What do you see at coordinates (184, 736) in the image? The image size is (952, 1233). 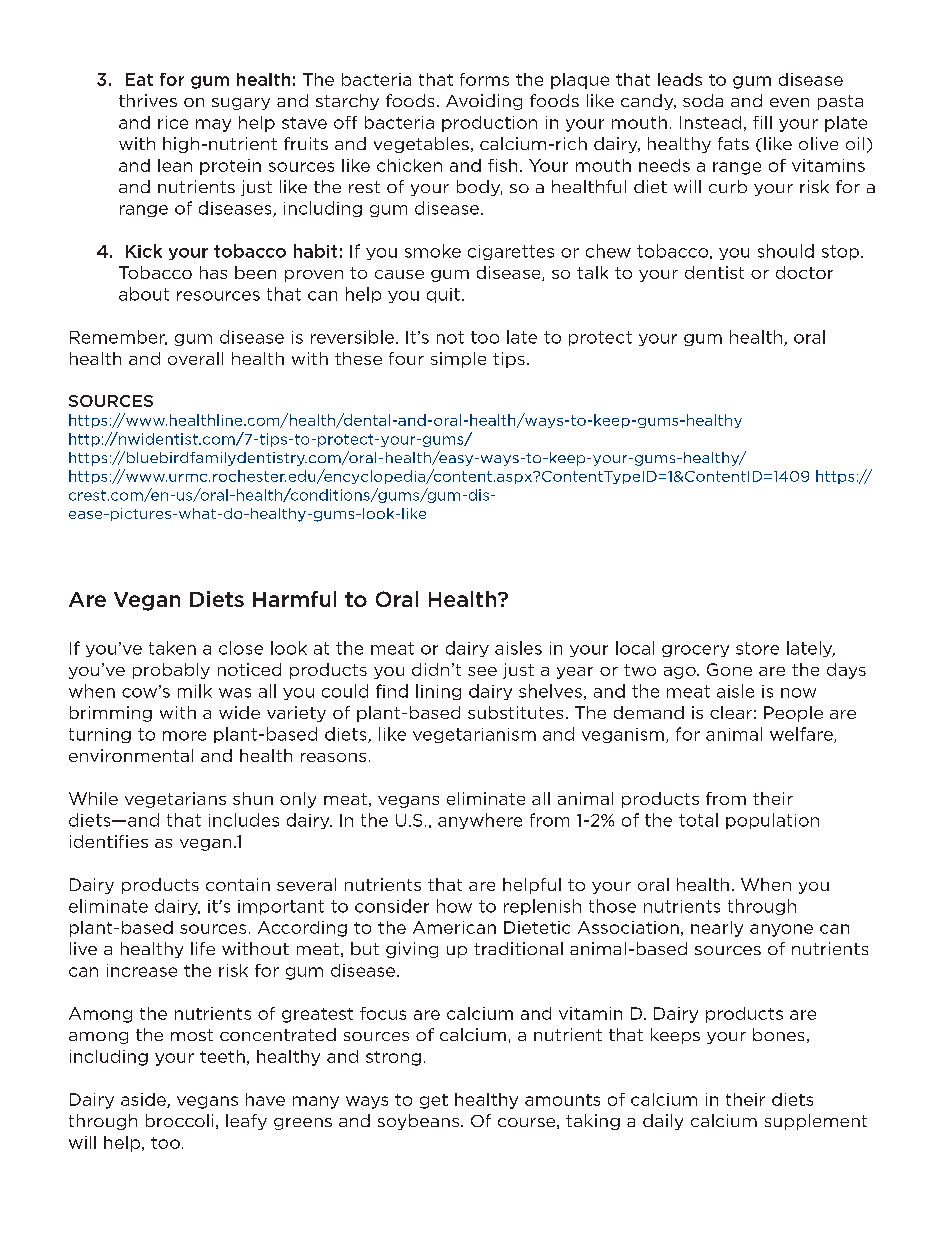 I see `more` at bounding box center [184, 736].
